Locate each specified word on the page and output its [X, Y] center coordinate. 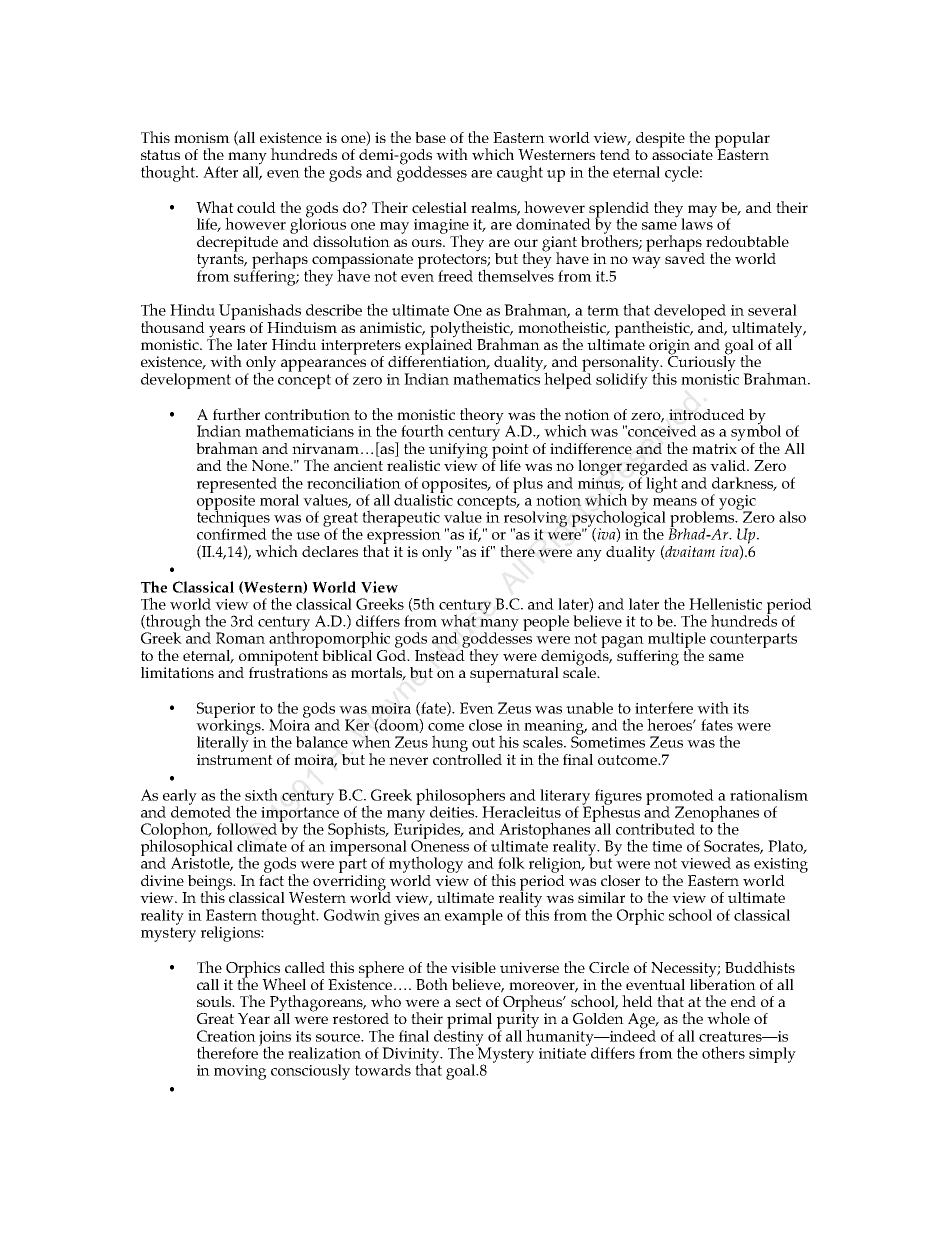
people [546, 623]
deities [453, 811]
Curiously [702, 363]
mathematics [496, 377]
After [220, 172]
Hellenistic [725, 604]
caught [520, 173]
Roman [240, 638]
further [236, 414]
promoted [680, 798]
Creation [226, 1036]
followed [248, 828]
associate [682, 153]
